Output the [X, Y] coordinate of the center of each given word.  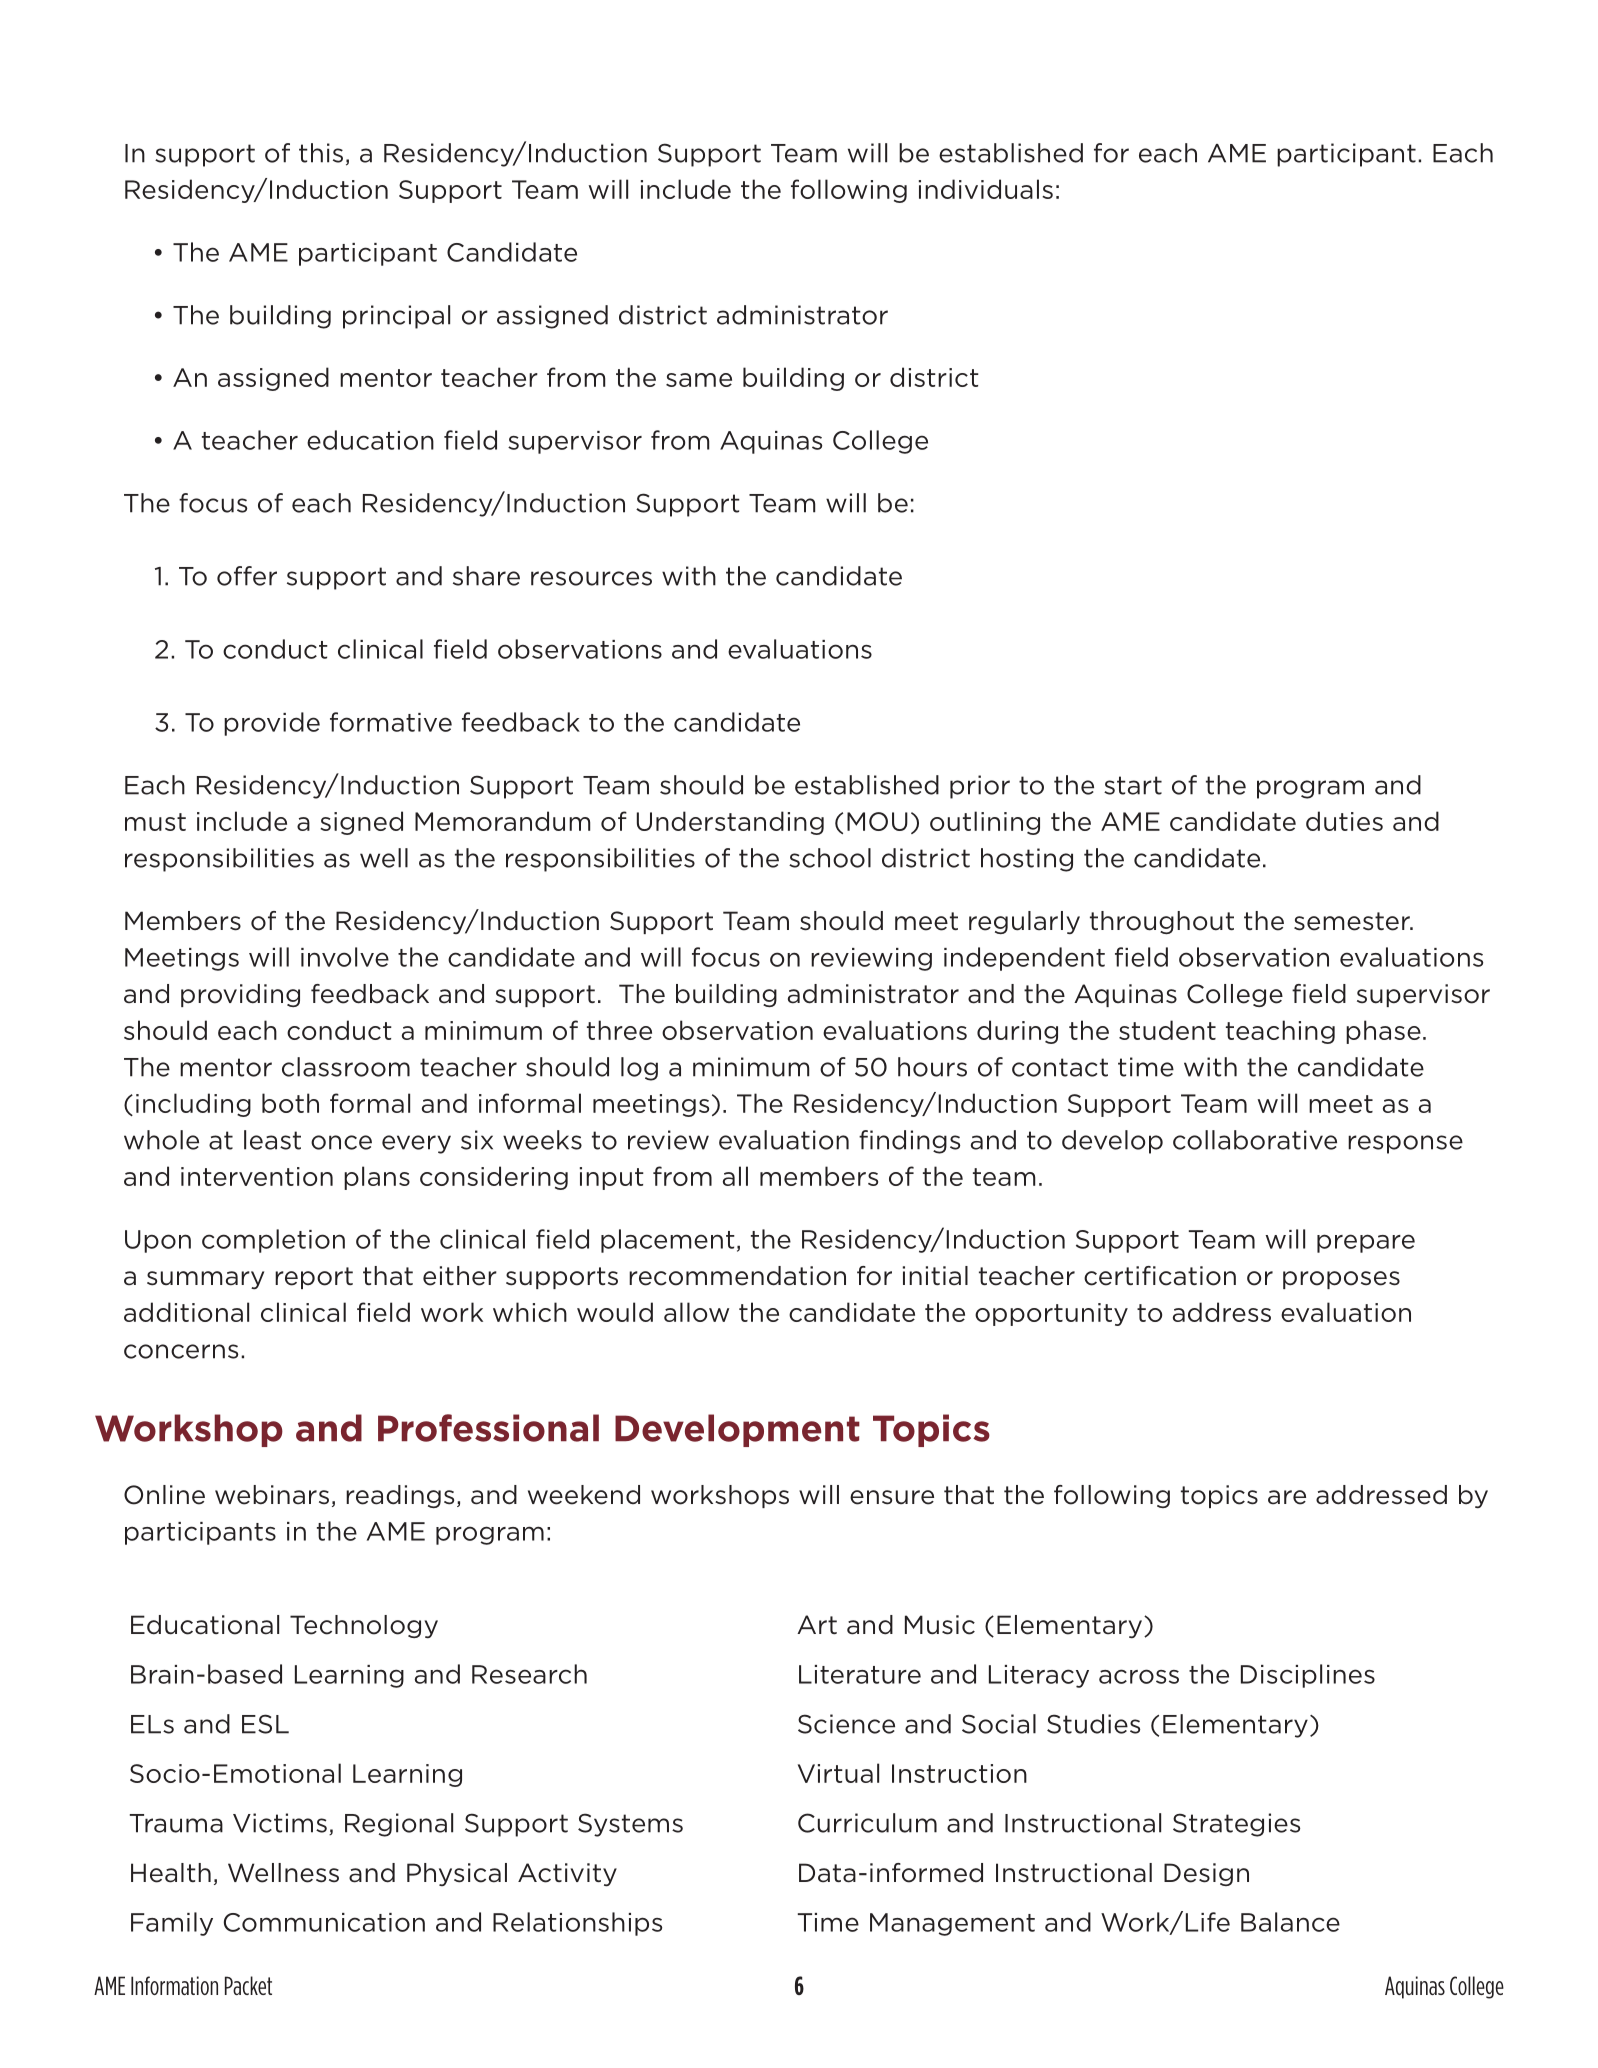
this [321, 153]
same [699, 380]
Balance [1290, 1922]
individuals [986, 189]
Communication [324, 1922]
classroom [346, 1067]
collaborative [1255, 1140]
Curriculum [867, 1823]
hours [932, 1067]
